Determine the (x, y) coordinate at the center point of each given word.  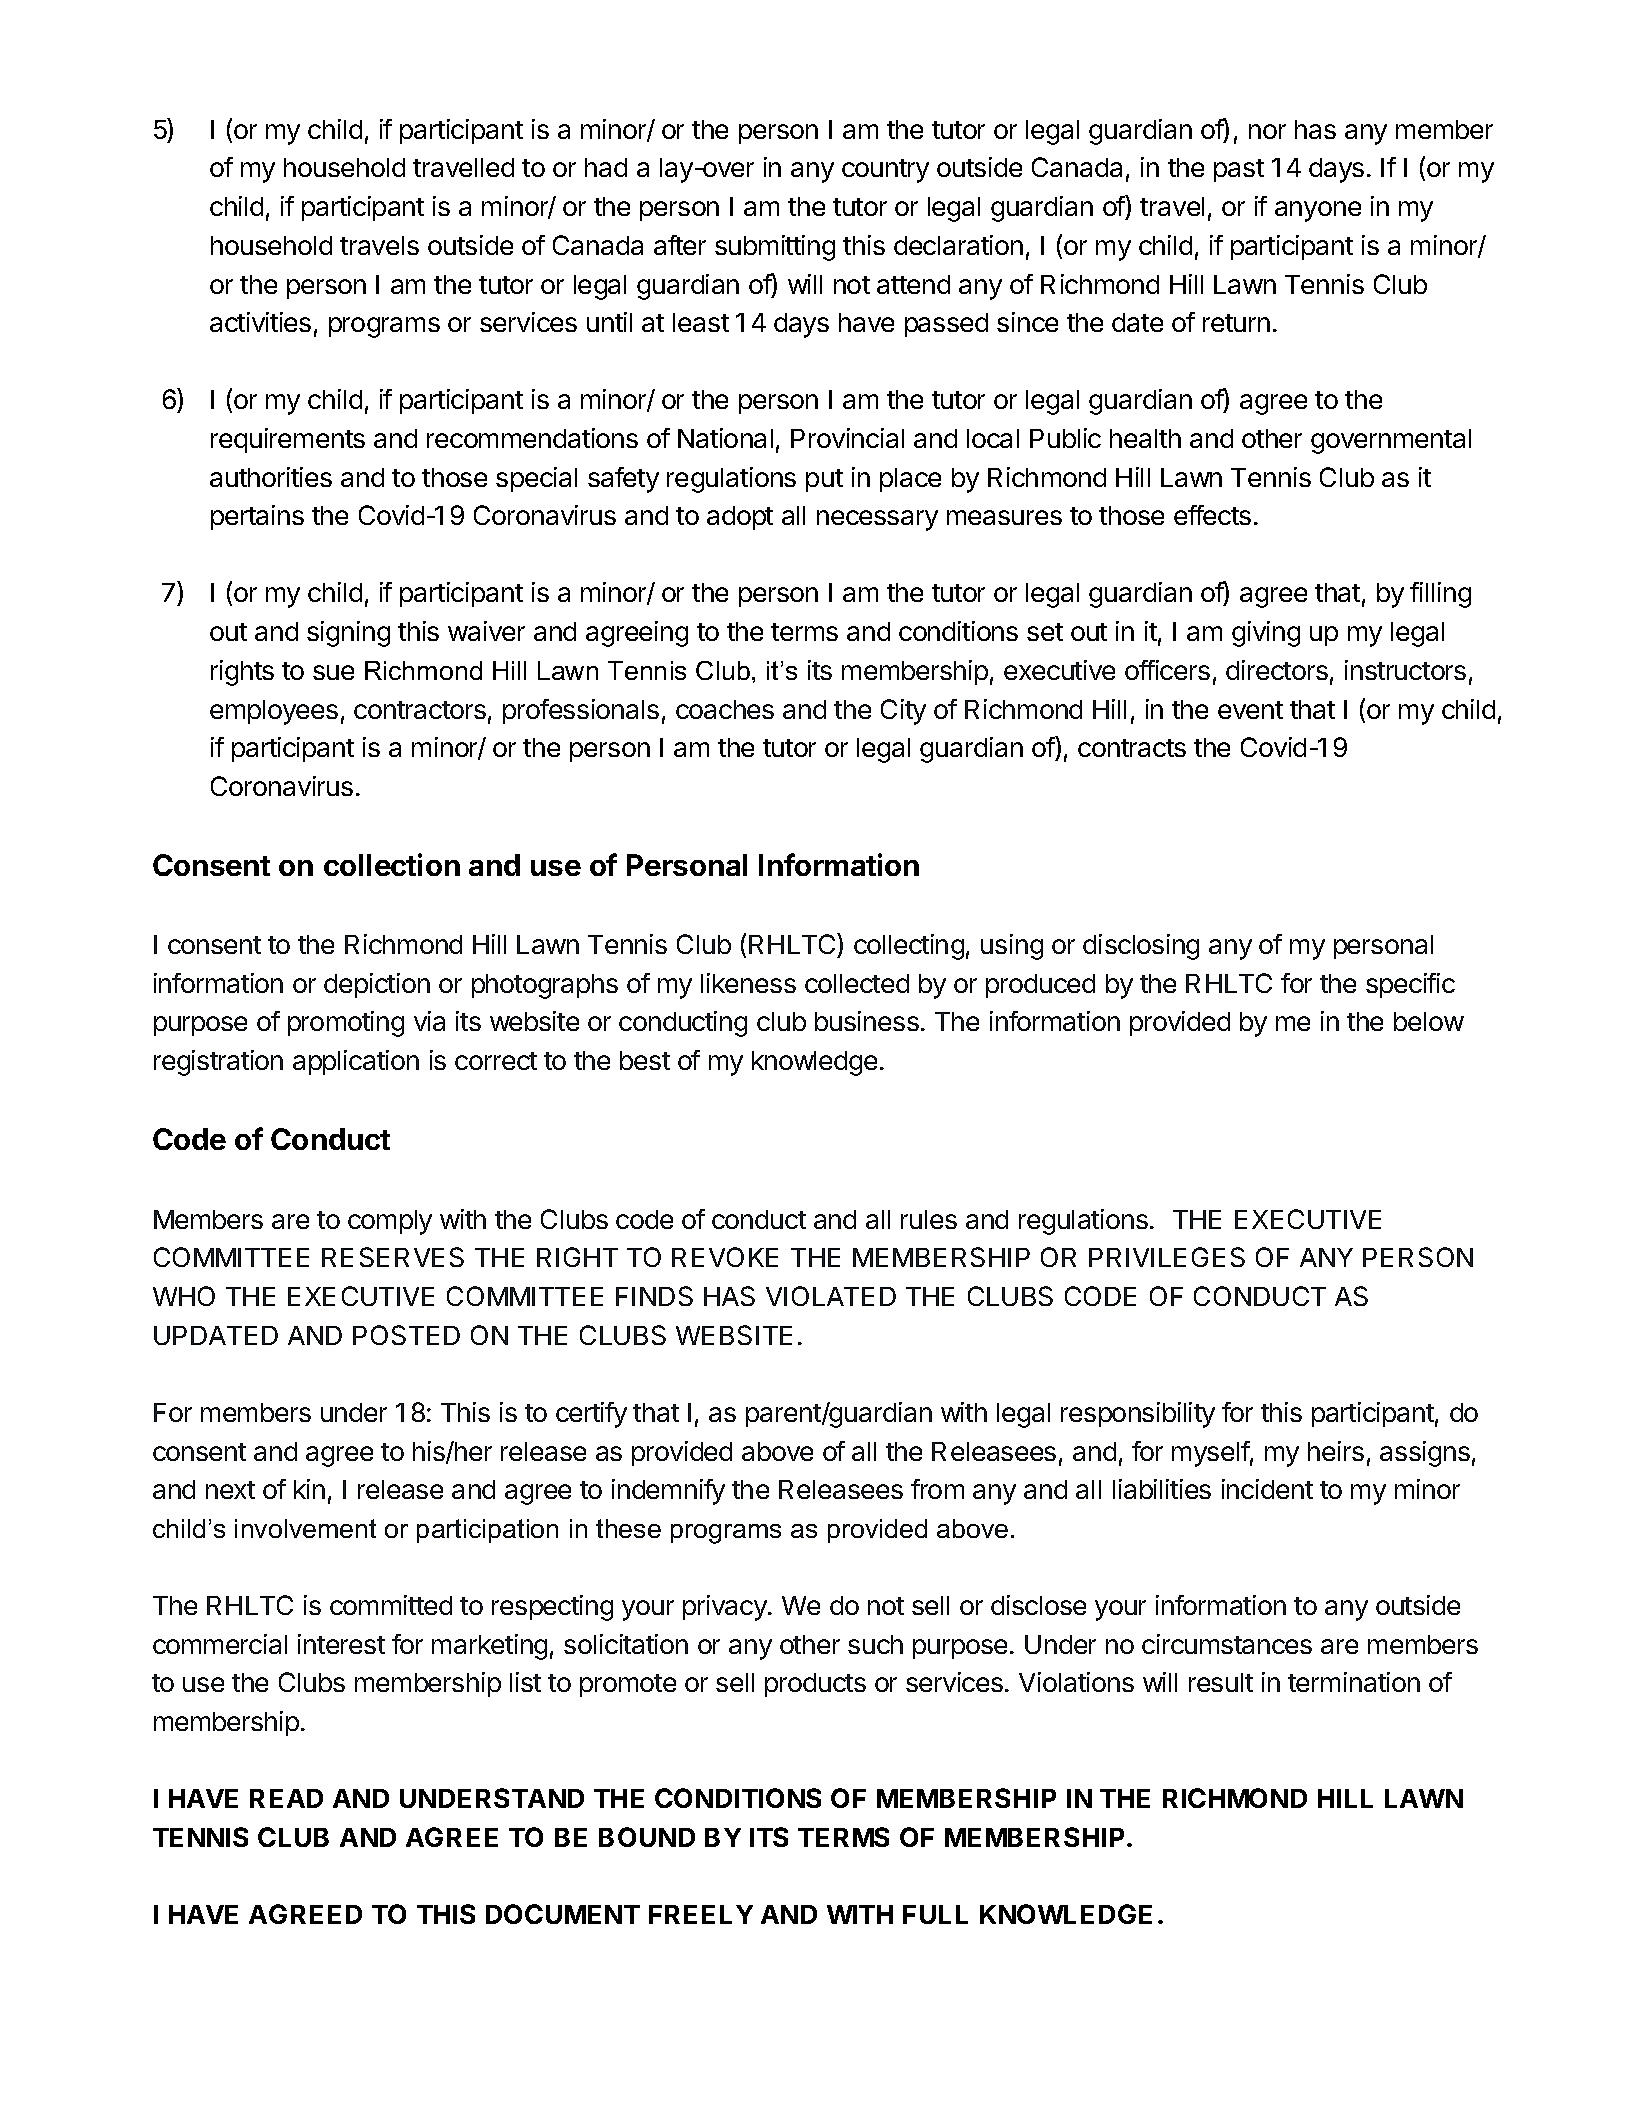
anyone (1318, 211)
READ (286, 1798)
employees (274, 712)
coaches (725, 709)
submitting (775, 248)
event (1250, 710)
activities (260, 322)
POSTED (406, 1335)
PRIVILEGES (1167, 1257)
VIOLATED (831, 1296)
